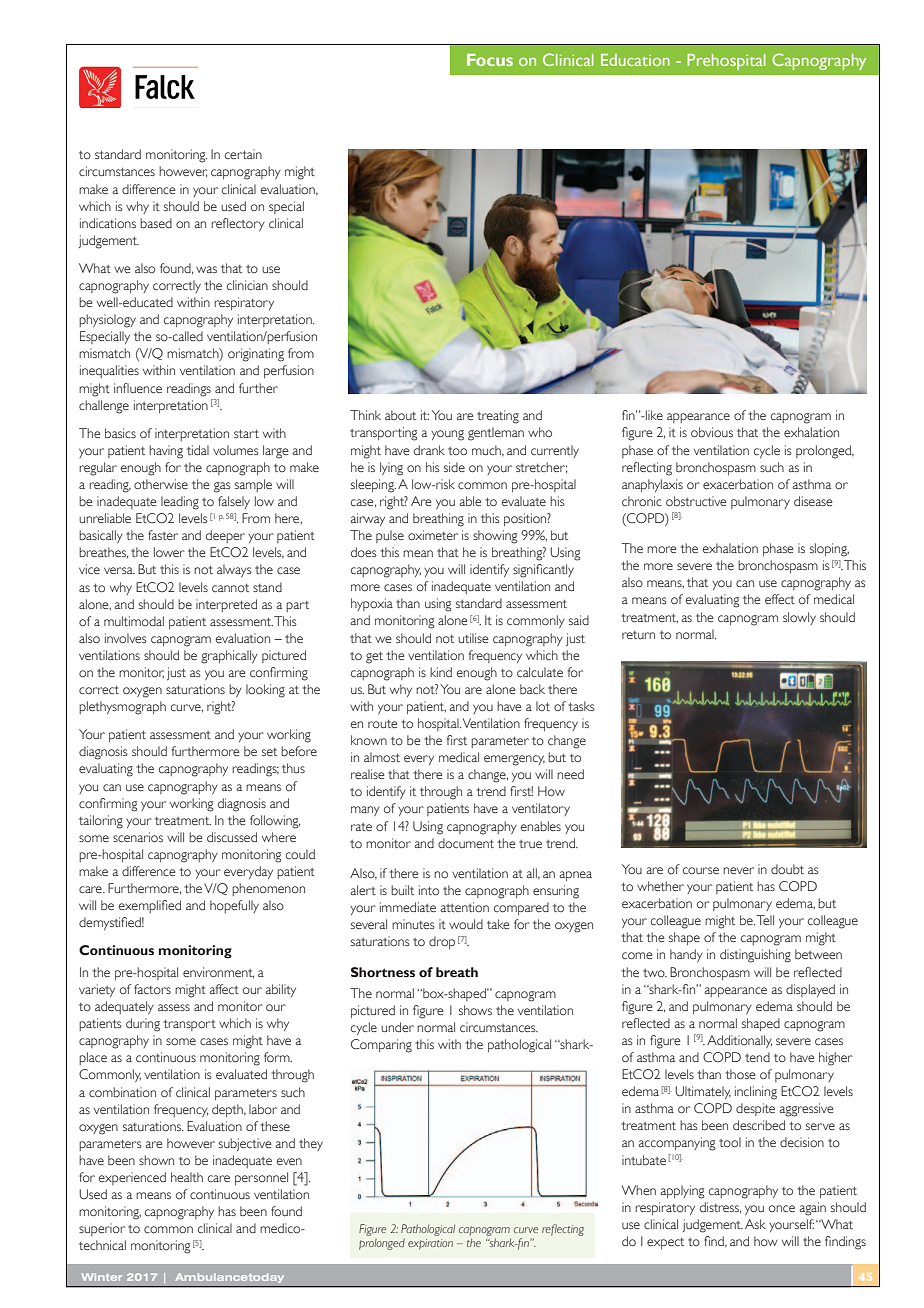  I want to click on document, so click(466, 843).
